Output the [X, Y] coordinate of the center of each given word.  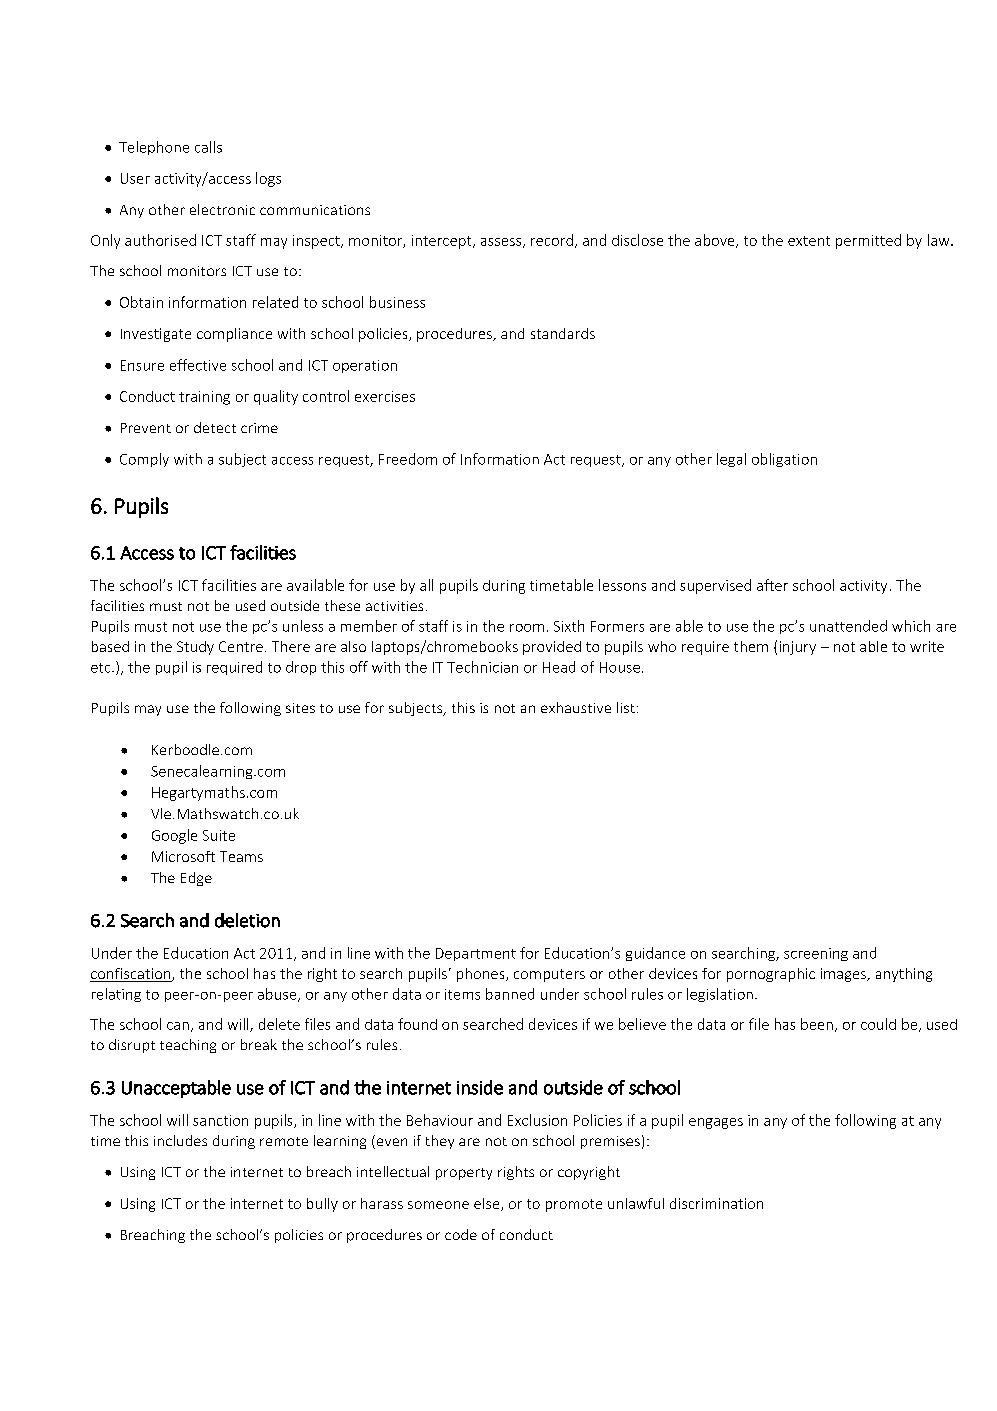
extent [809, 241]
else [488, 1204]
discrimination [716, 1203]
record [552, 240]
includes [180, 1140]
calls [208, 147]
